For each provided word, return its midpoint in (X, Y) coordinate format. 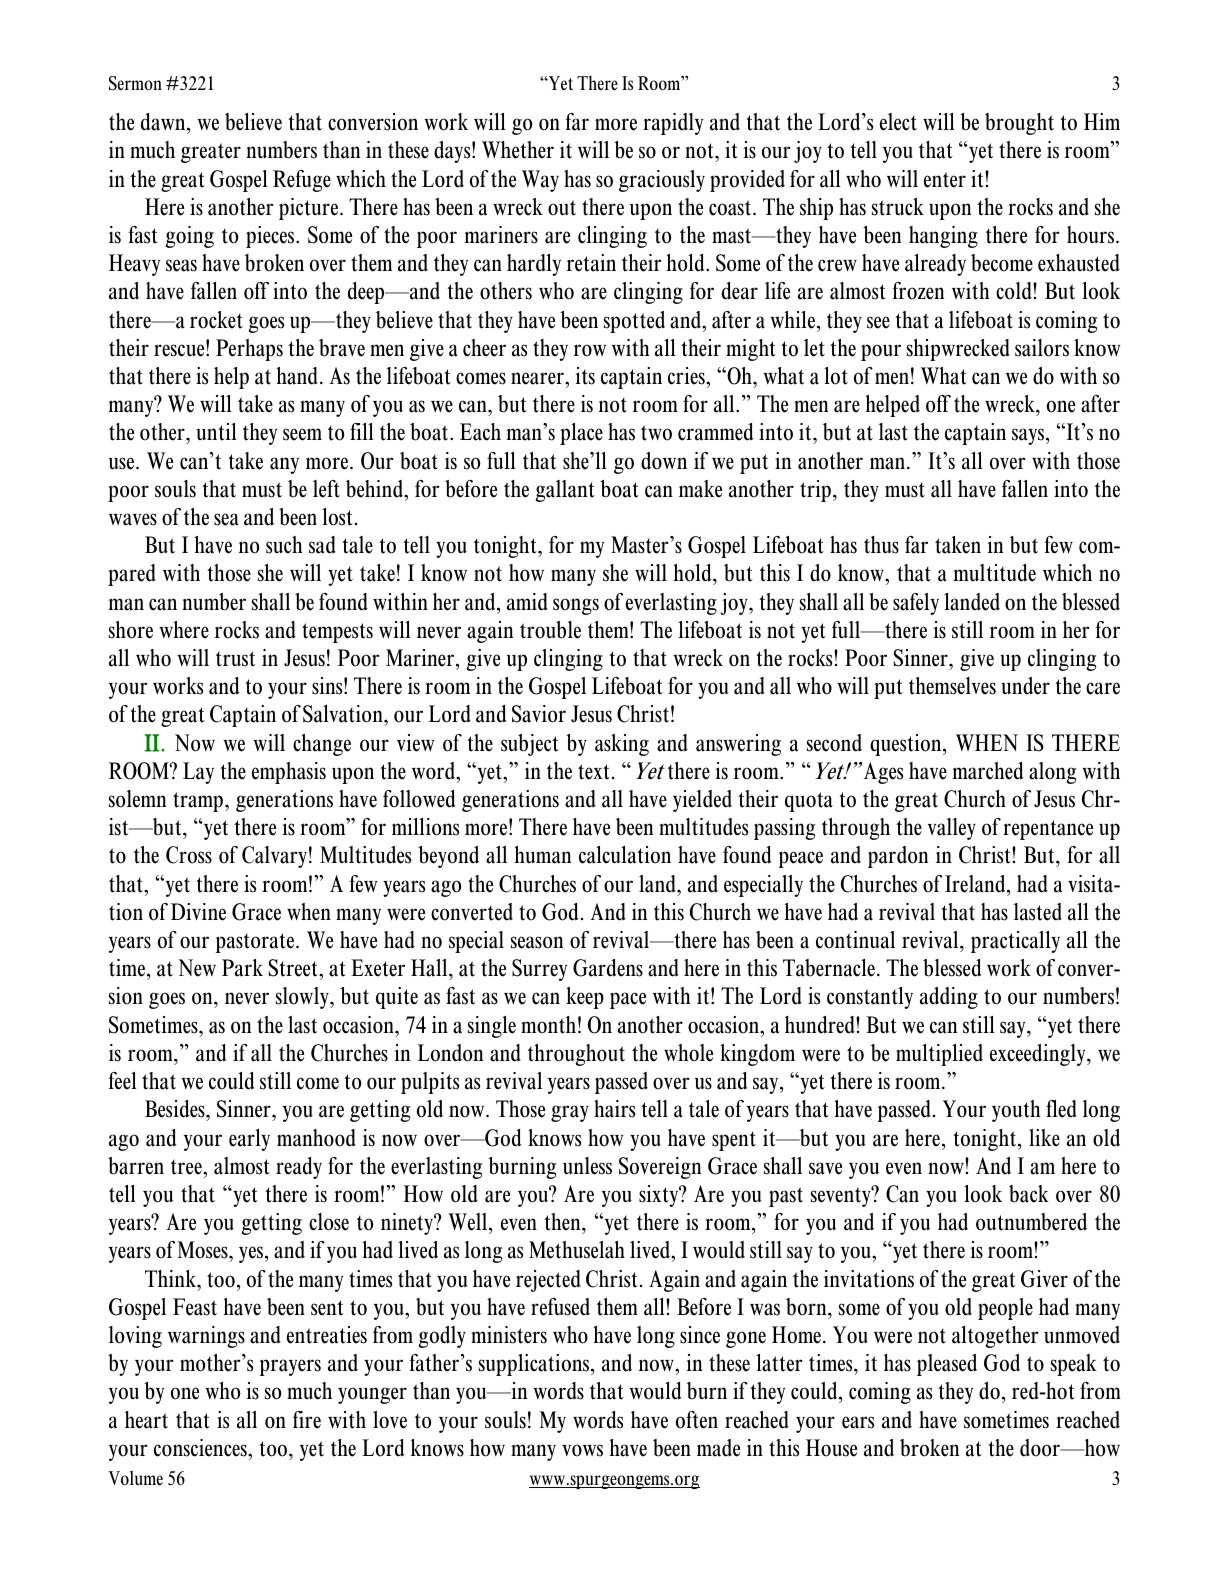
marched (988, 771)
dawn (164, 122)
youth (1016, 1111)
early (249, 1140)
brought (1019, 124)
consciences (201, 1448)
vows (582, 1450)
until (216, 432)
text (594, 772)
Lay (198, 773)
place (581, 434)
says (1029, 436)
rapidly (673, 124)
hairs (614, 1109)
